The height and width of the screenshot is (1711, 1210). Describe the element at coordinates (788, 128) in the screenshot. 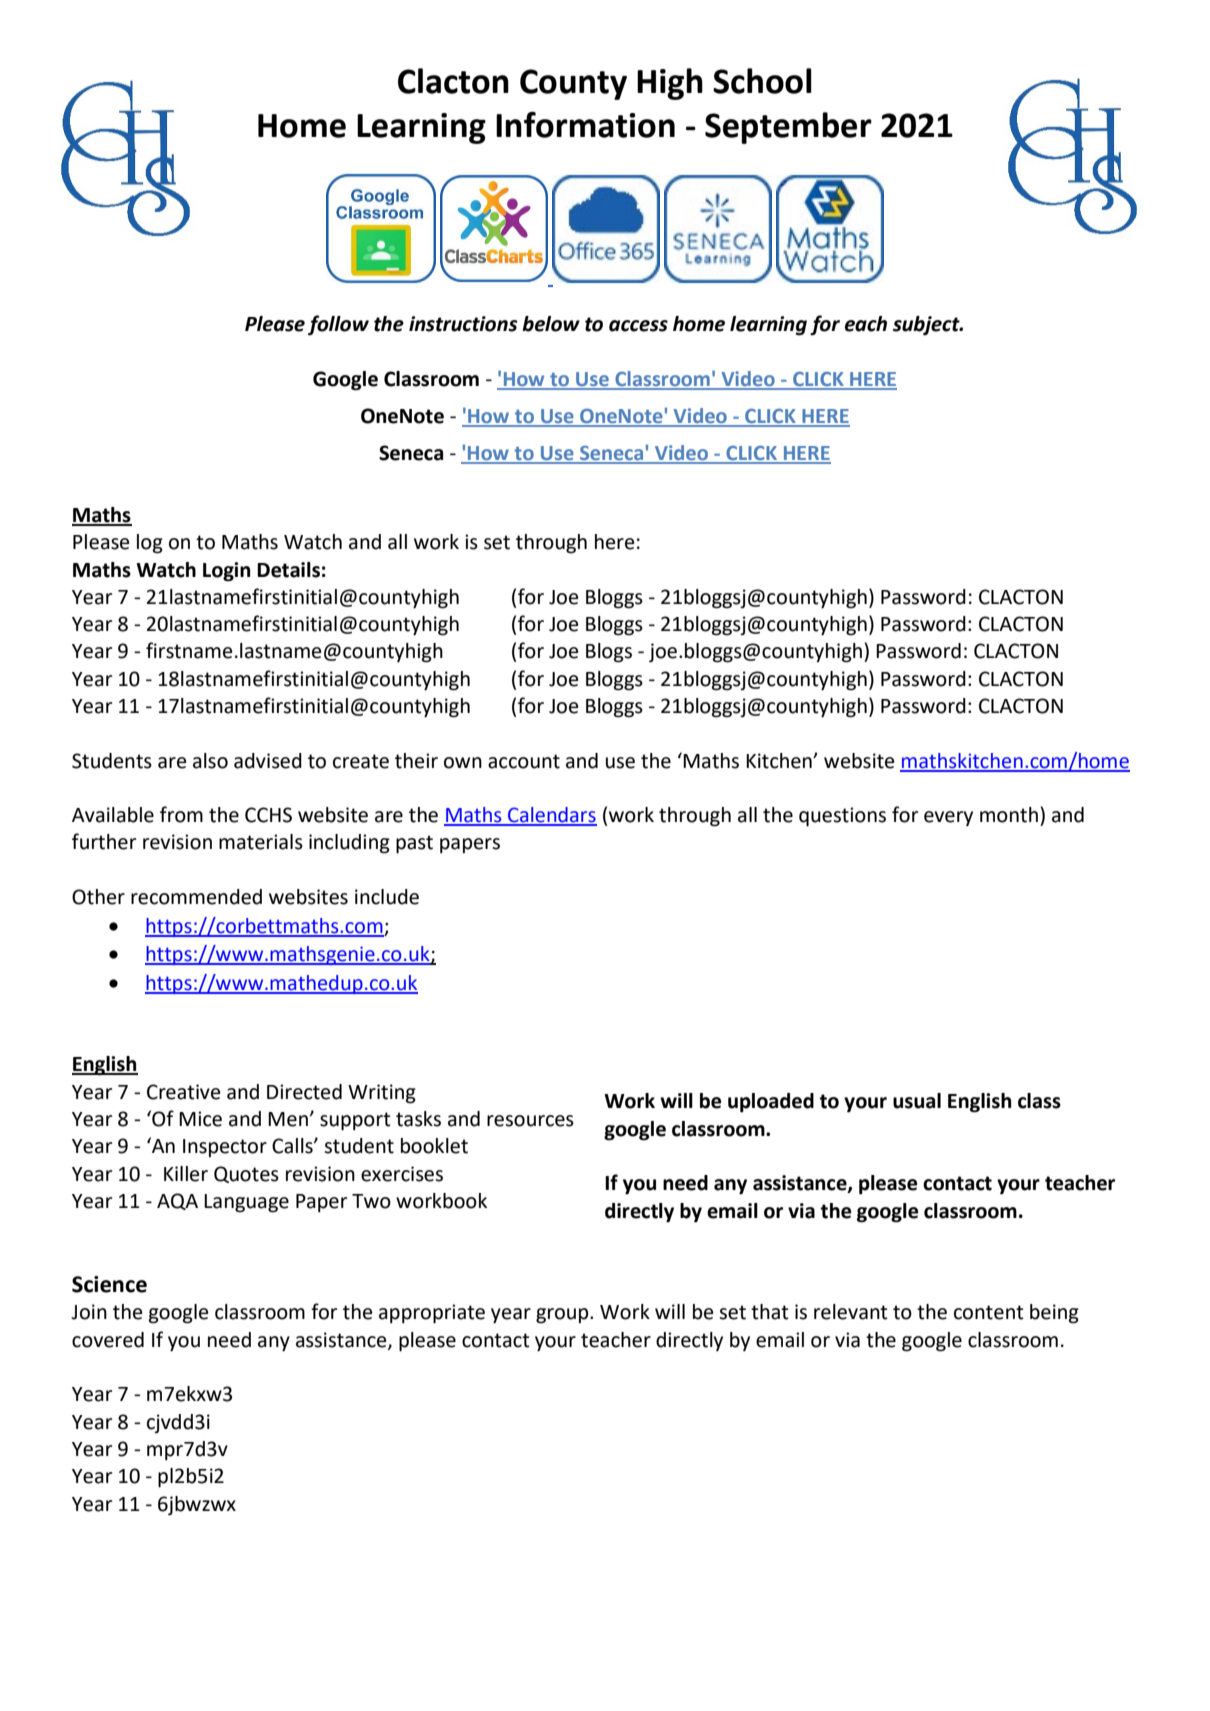

I see `September` at that location.
